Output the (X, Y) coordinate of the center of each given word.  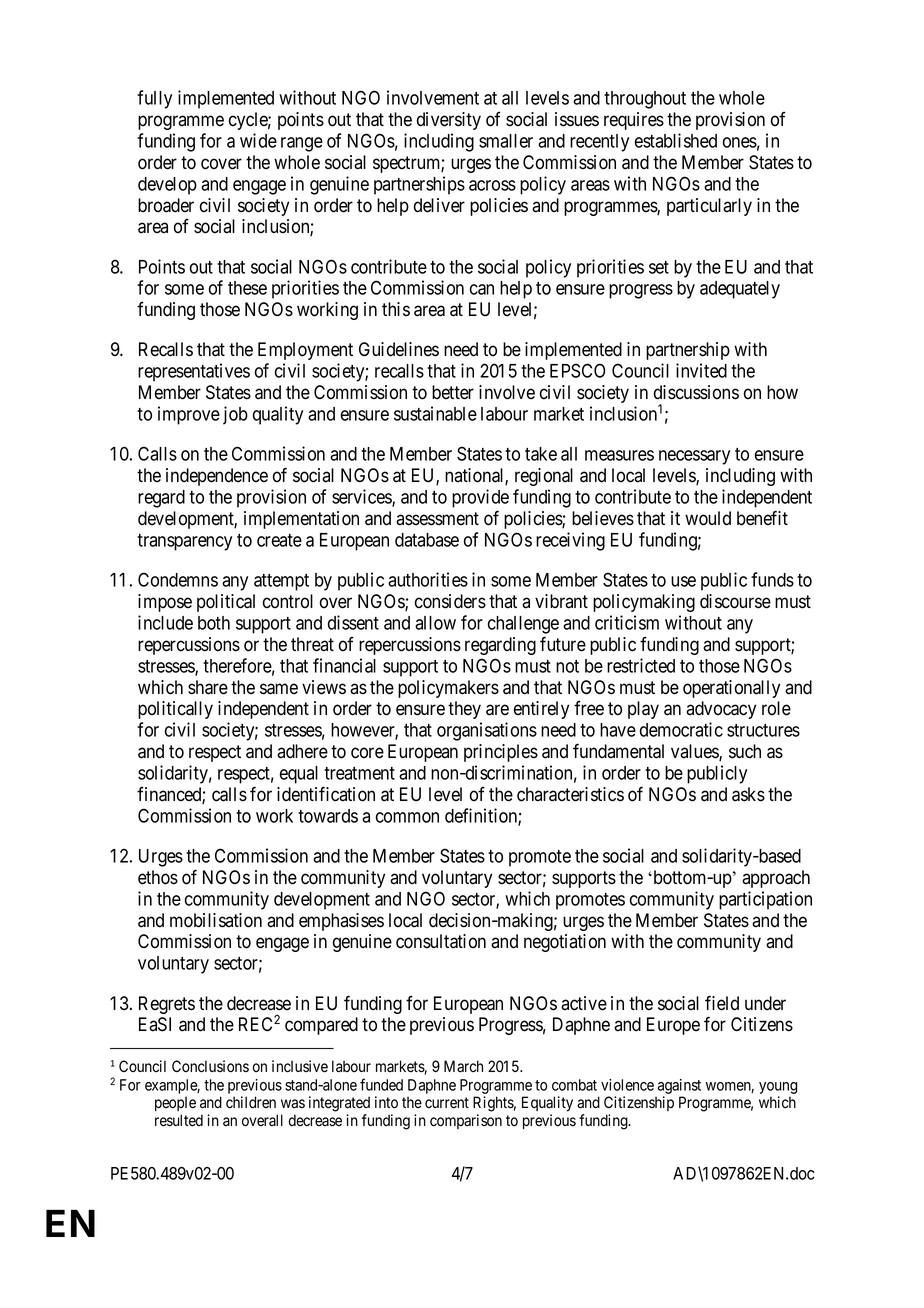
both (214, 623)
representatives (194, 372)
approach (776, 879)
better (453, 392)
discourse (735, 601)
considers (450, 601)
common (407, 817)
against (679, 1086)
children (251, 1102)
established (675, 140)
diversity (449, 121)
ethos (158, 877)
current (447, 1103)
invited (701, 370)
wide (258, 140)
